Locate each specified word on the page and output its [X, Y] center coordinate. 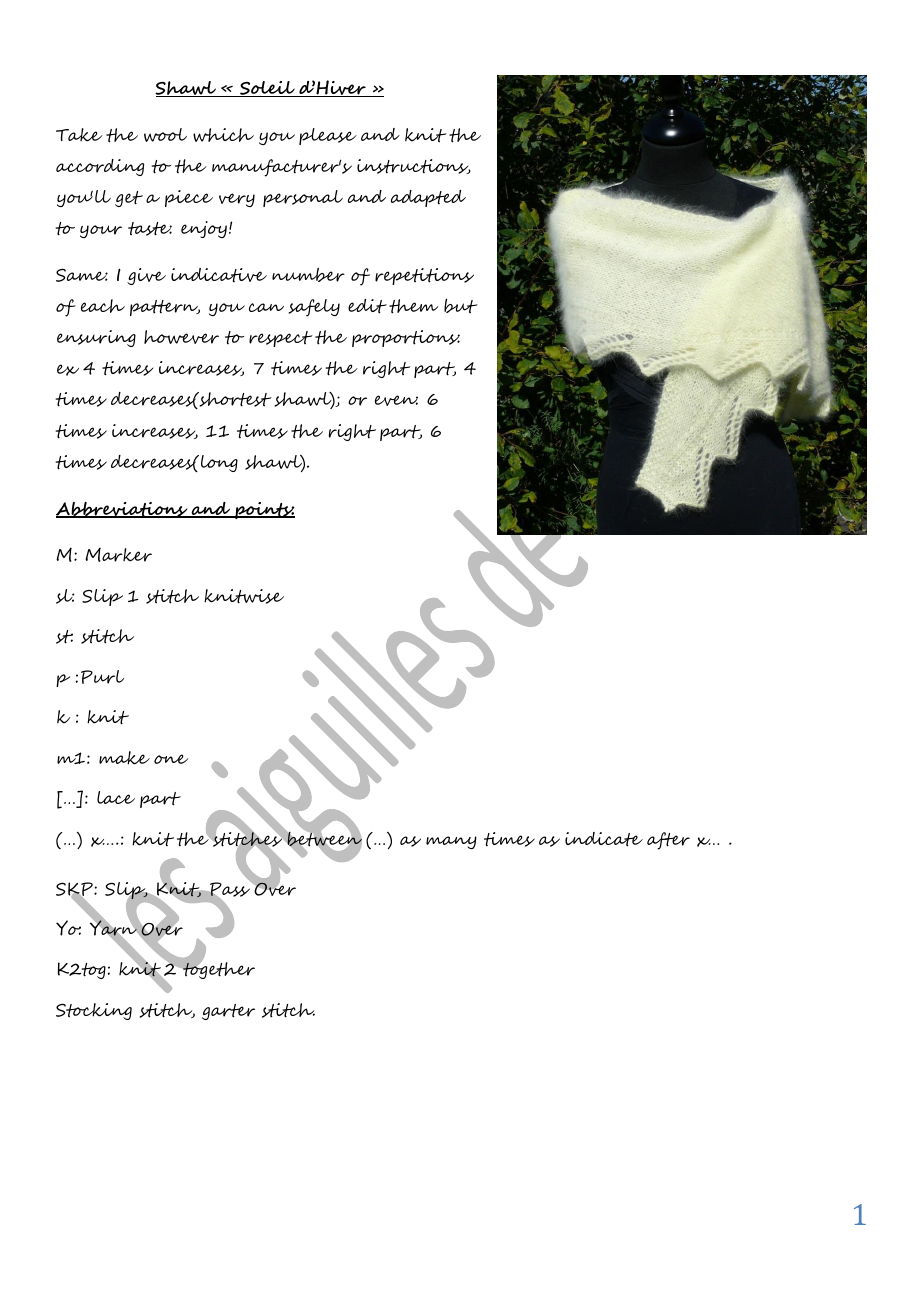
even [396, 400]
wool [165, 135]
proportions [406, 338]
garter [228, 1012]
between [324, 839]
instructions [414, 166]
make [124, 758]
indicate [604, 839]
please [328, 136]
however [181, 337]
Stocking [94, 1011]
